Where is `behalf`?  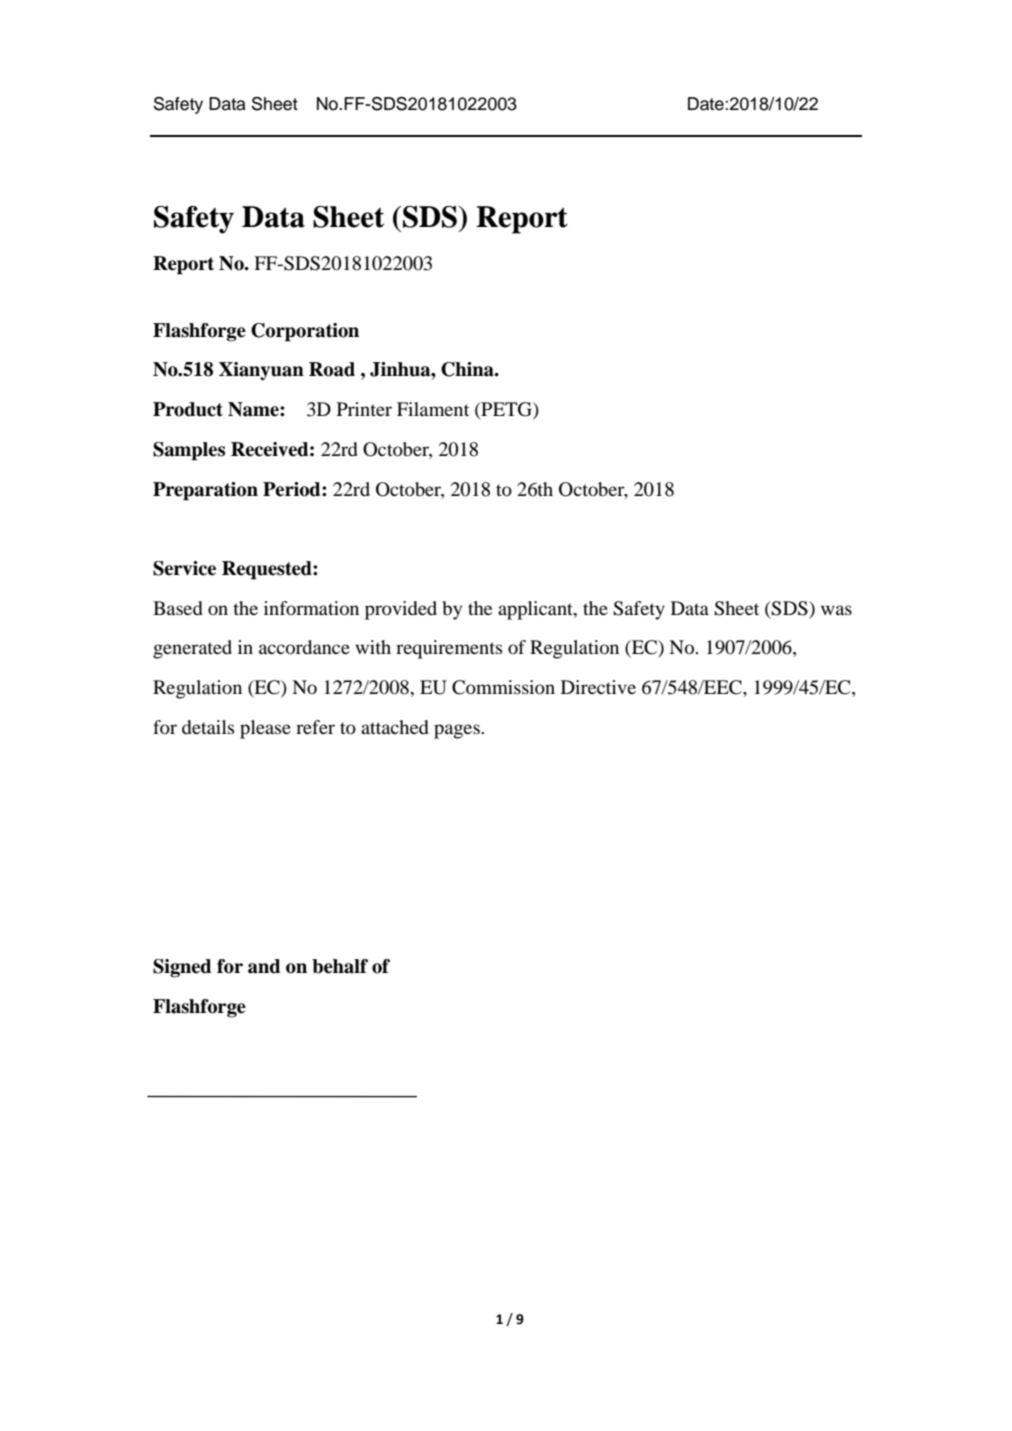 behalf is located at coordinates (340, 966).
